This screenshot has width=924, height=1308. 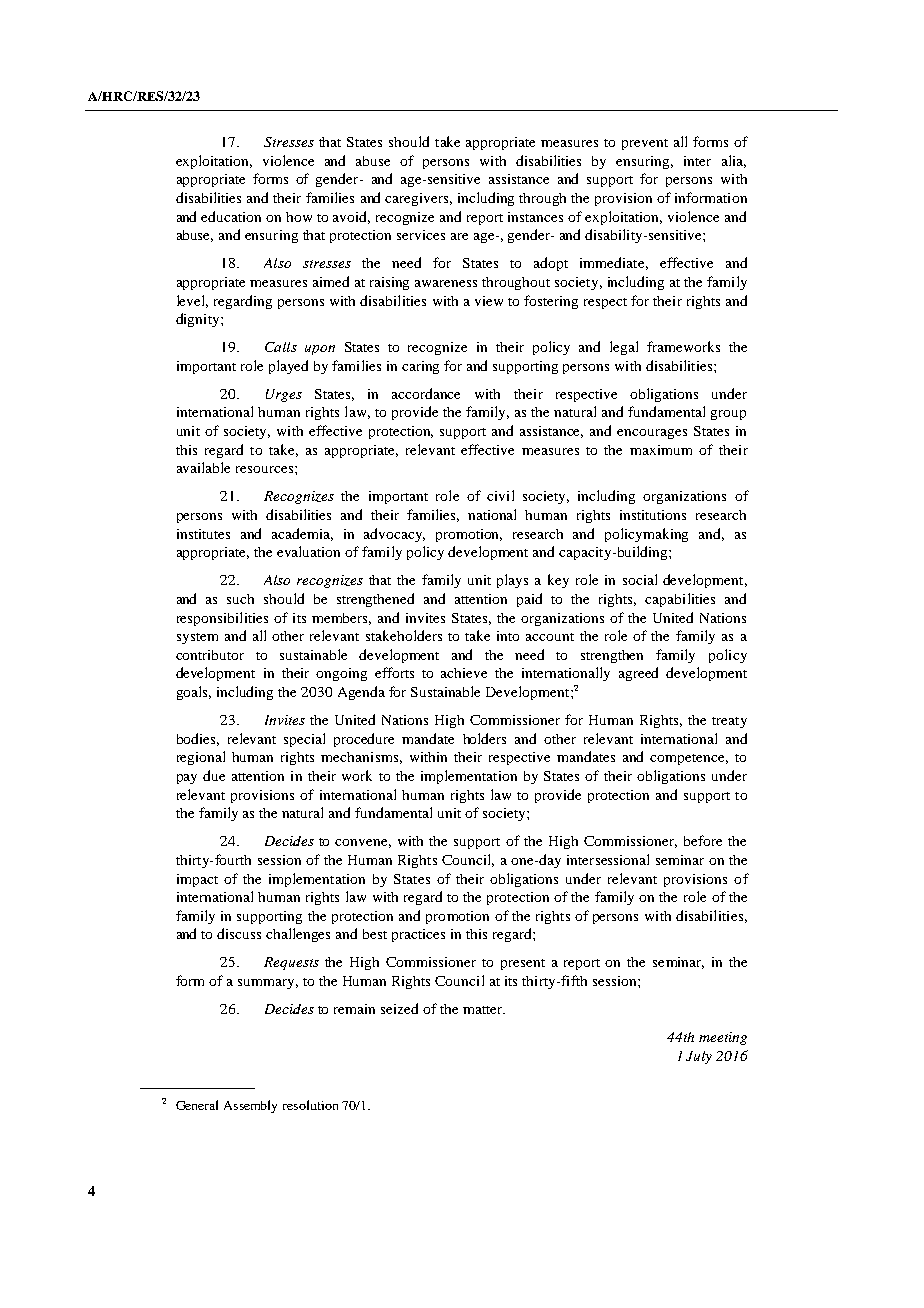 I want to click on matter, so click(x=484, y=1010).
